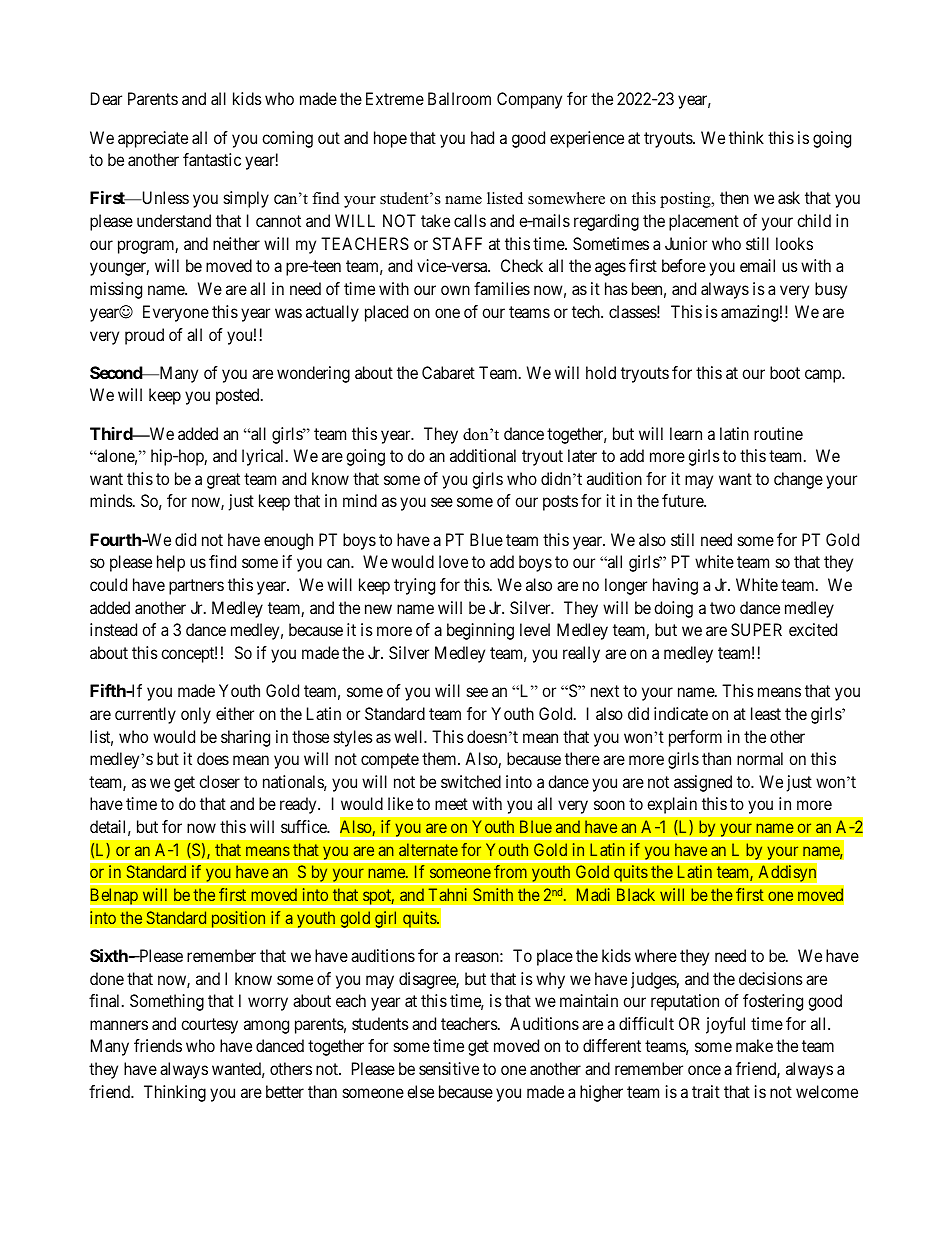  I want to click on then, so click(734, 197).
